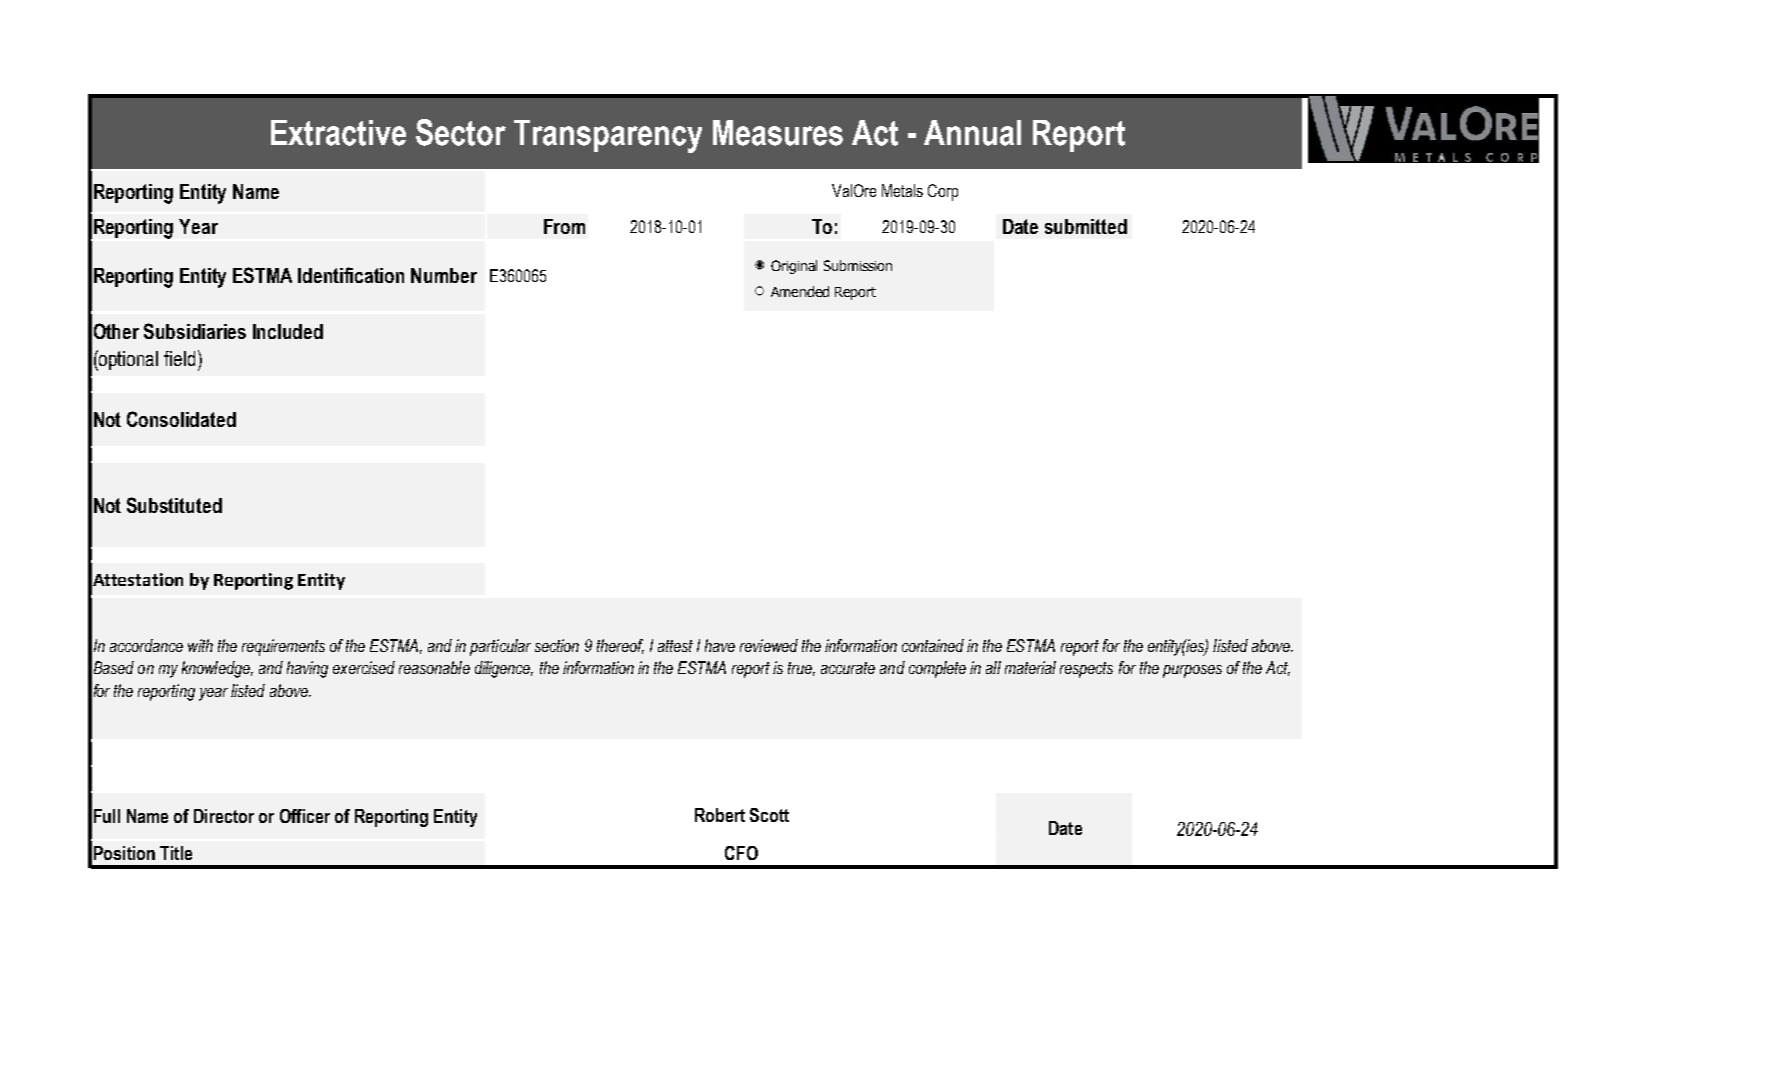 The image size is (1777, 1079). Describe the element at coordinates (620, 646) in the screenshot. I see `thereof` at that location.
